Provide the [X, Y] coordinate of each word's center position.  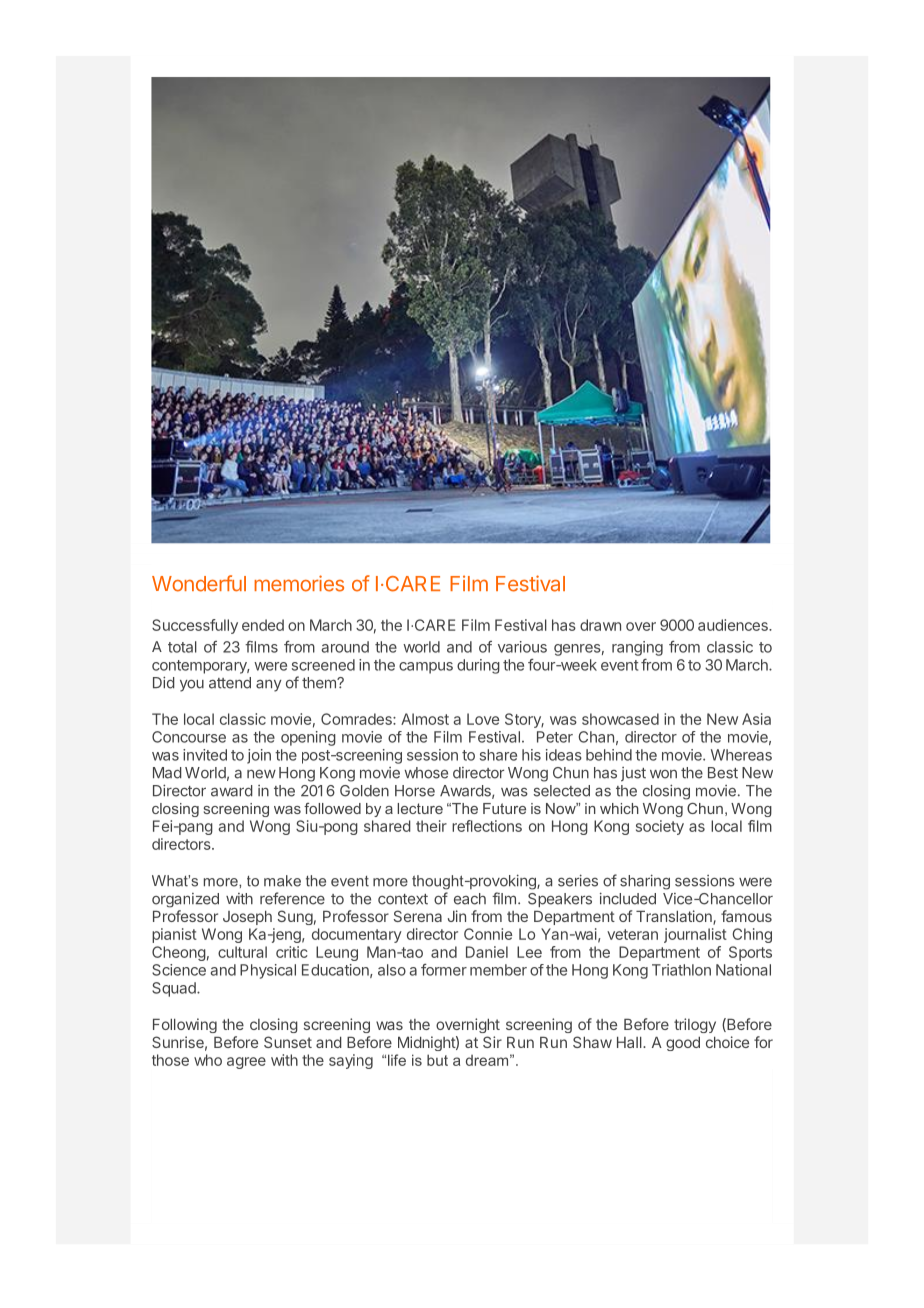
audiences [734, 625]
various [522, 647]
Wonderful [199, 583]
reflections [487, 826]
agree [246, 1063]
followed [332, 808]
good [683, 1044]
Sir [492, 1042]
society [660, 827]
